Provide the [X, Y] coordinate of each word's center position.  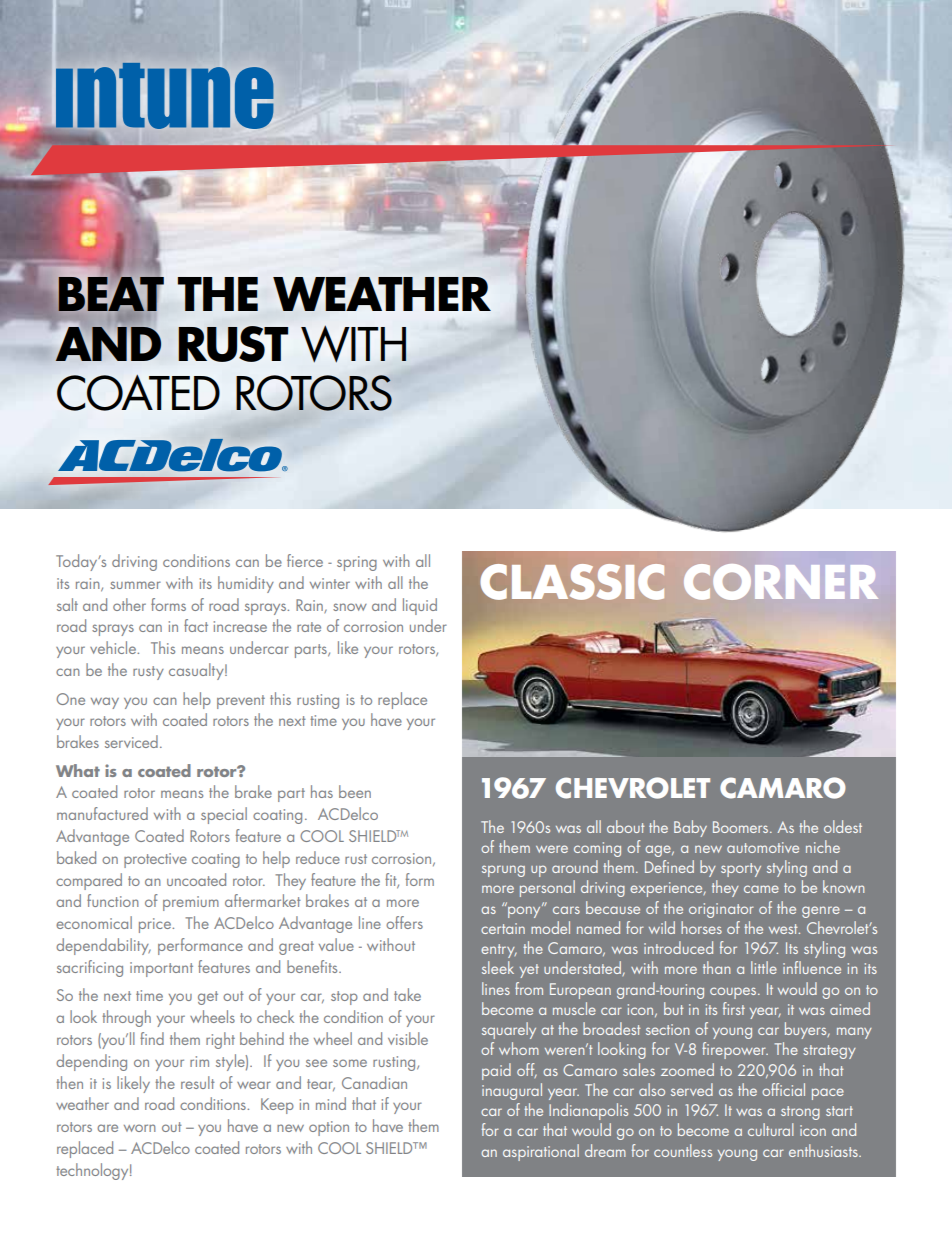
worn [140, 1128]
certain [503, 928]
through [126, 1018]
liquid [420, 606]
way [105, 703]
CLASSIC [572, 582]
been [355, 791]
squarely [509, 1030]
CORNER [781, 582]
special [224, 815]
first [734, 1008]
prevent [241, 702]
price [156, 925]
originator [721, 910]
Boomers [742, 827]
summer [135, 585]
